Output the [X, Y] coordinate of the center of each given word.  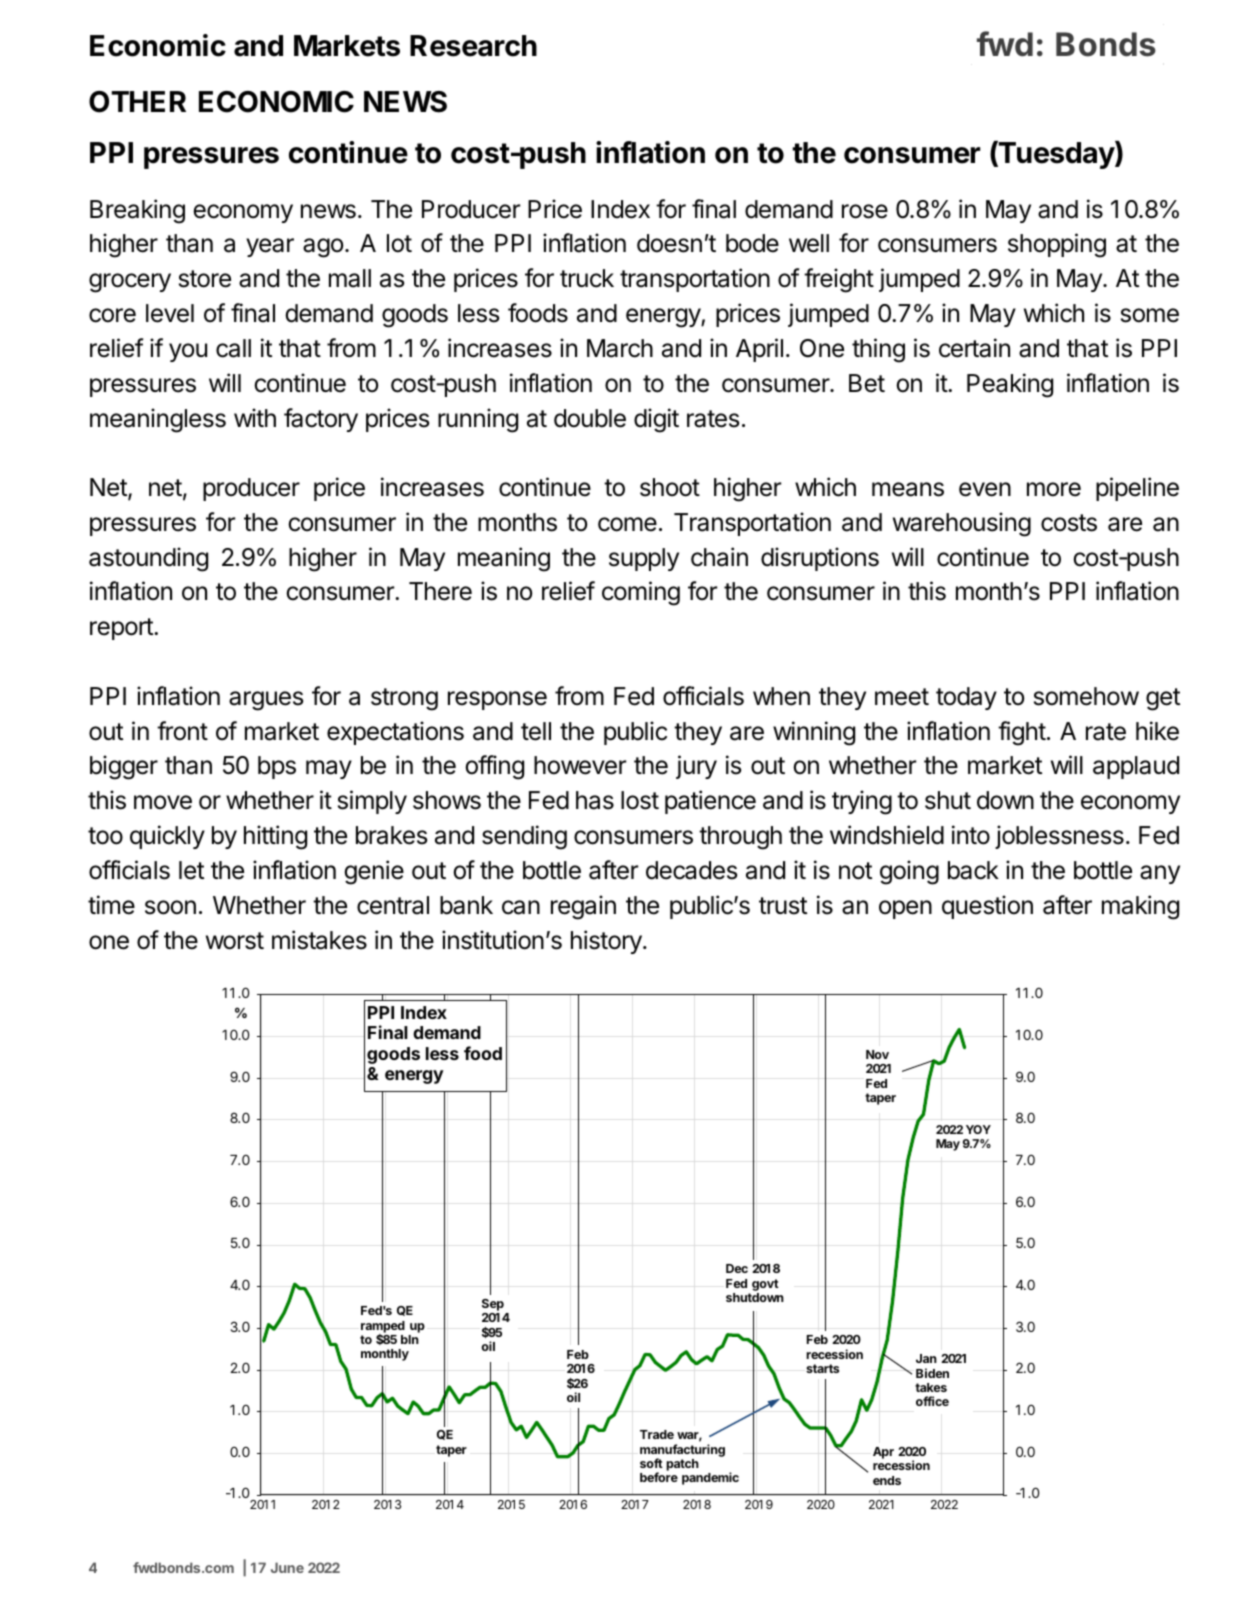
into [971, 835]
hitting [275, 837]
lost [640, 800]
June [287, 1567]
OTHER [137, 102]
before [659, 1477]
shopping [1057, 245]
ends [887, 1480]
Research [473, 46]
